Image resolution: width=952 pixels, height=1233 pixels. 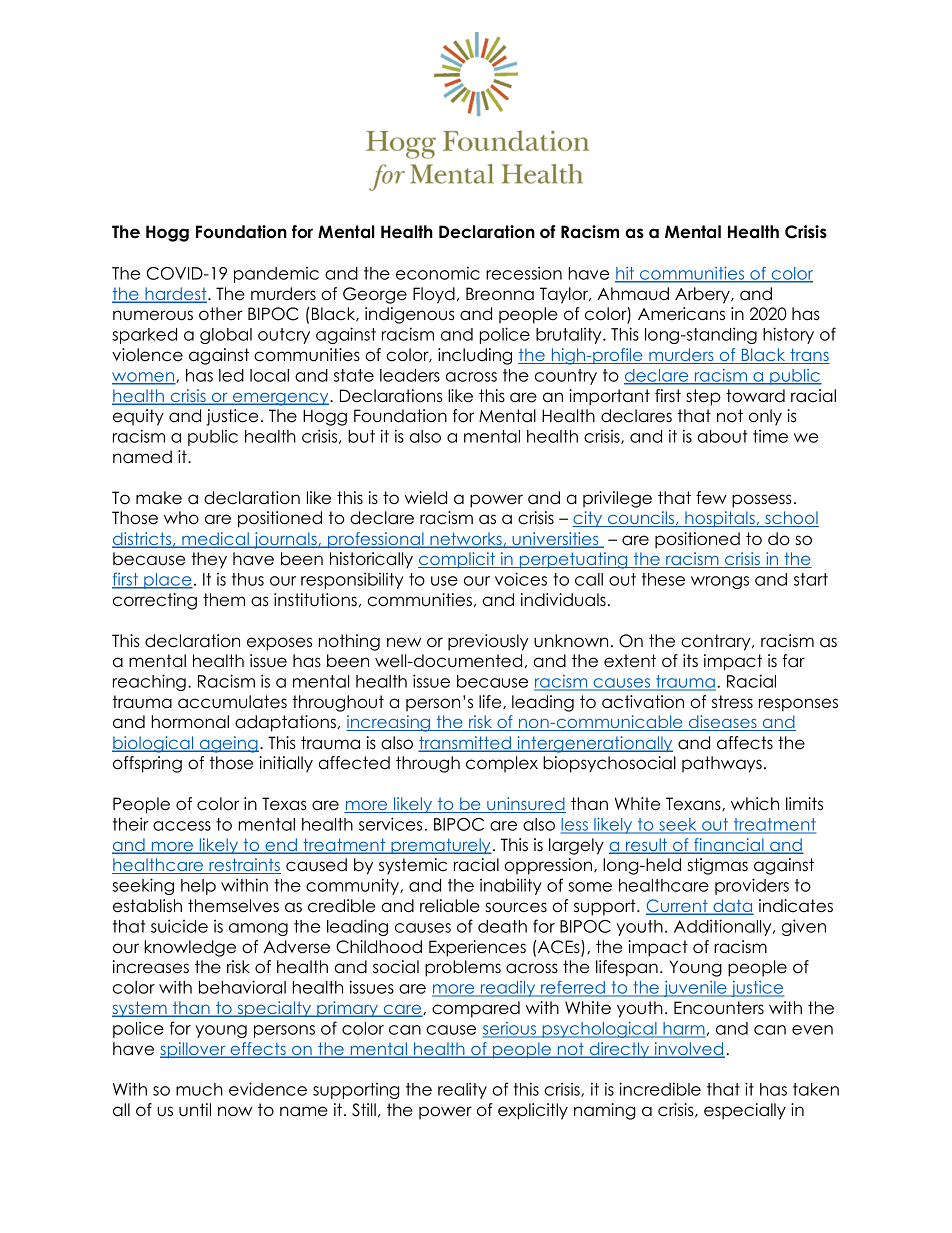 What do you see at coordinates (732, 702) in the document?
I see `stress` at bounding box center [732, 702].
